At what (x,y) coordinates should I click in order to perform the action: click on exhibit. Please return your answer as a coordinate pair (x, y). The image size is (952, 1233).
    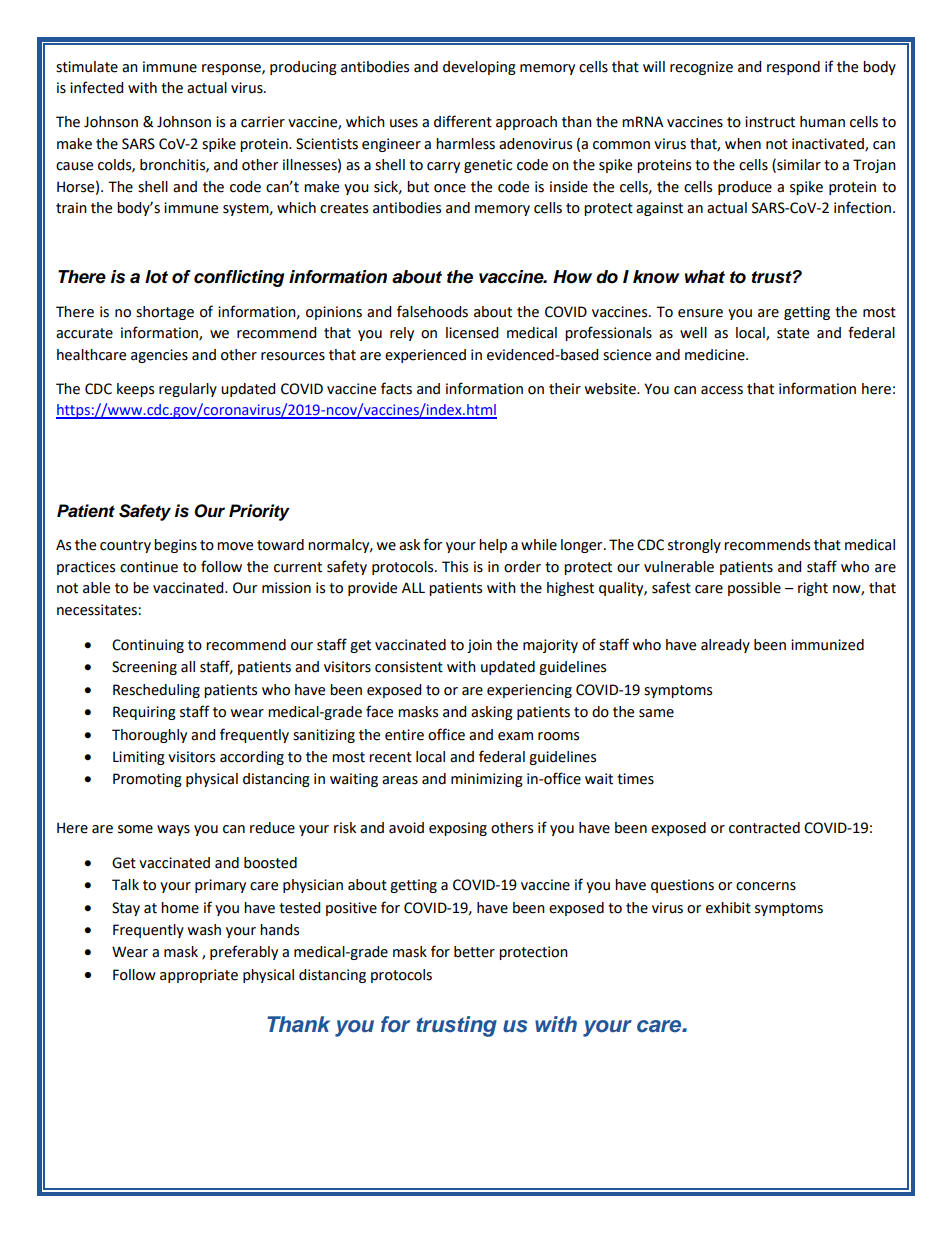
    Looking at the image, I should click on (728, 908).
